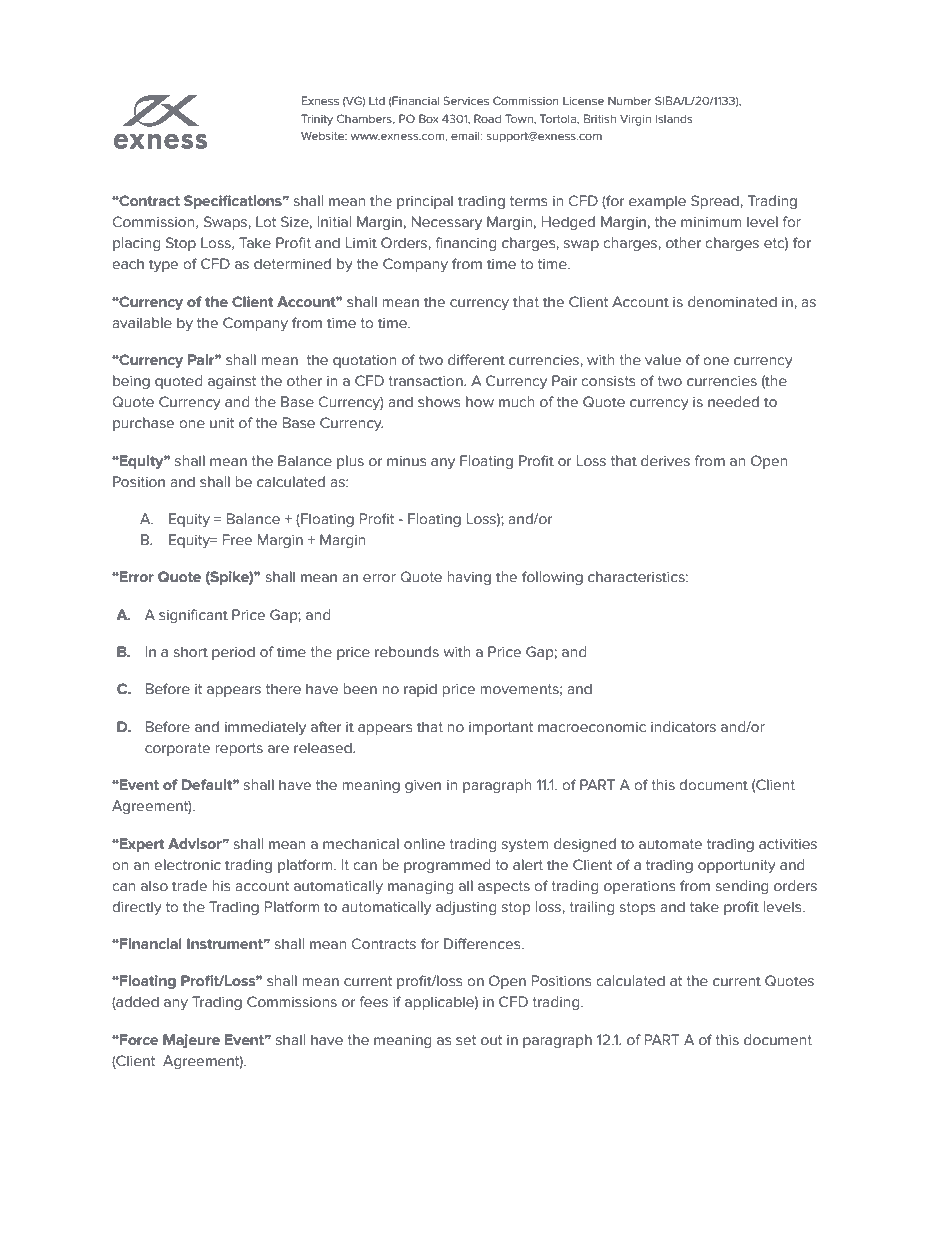  I want to click on given, so click(423, 786).
